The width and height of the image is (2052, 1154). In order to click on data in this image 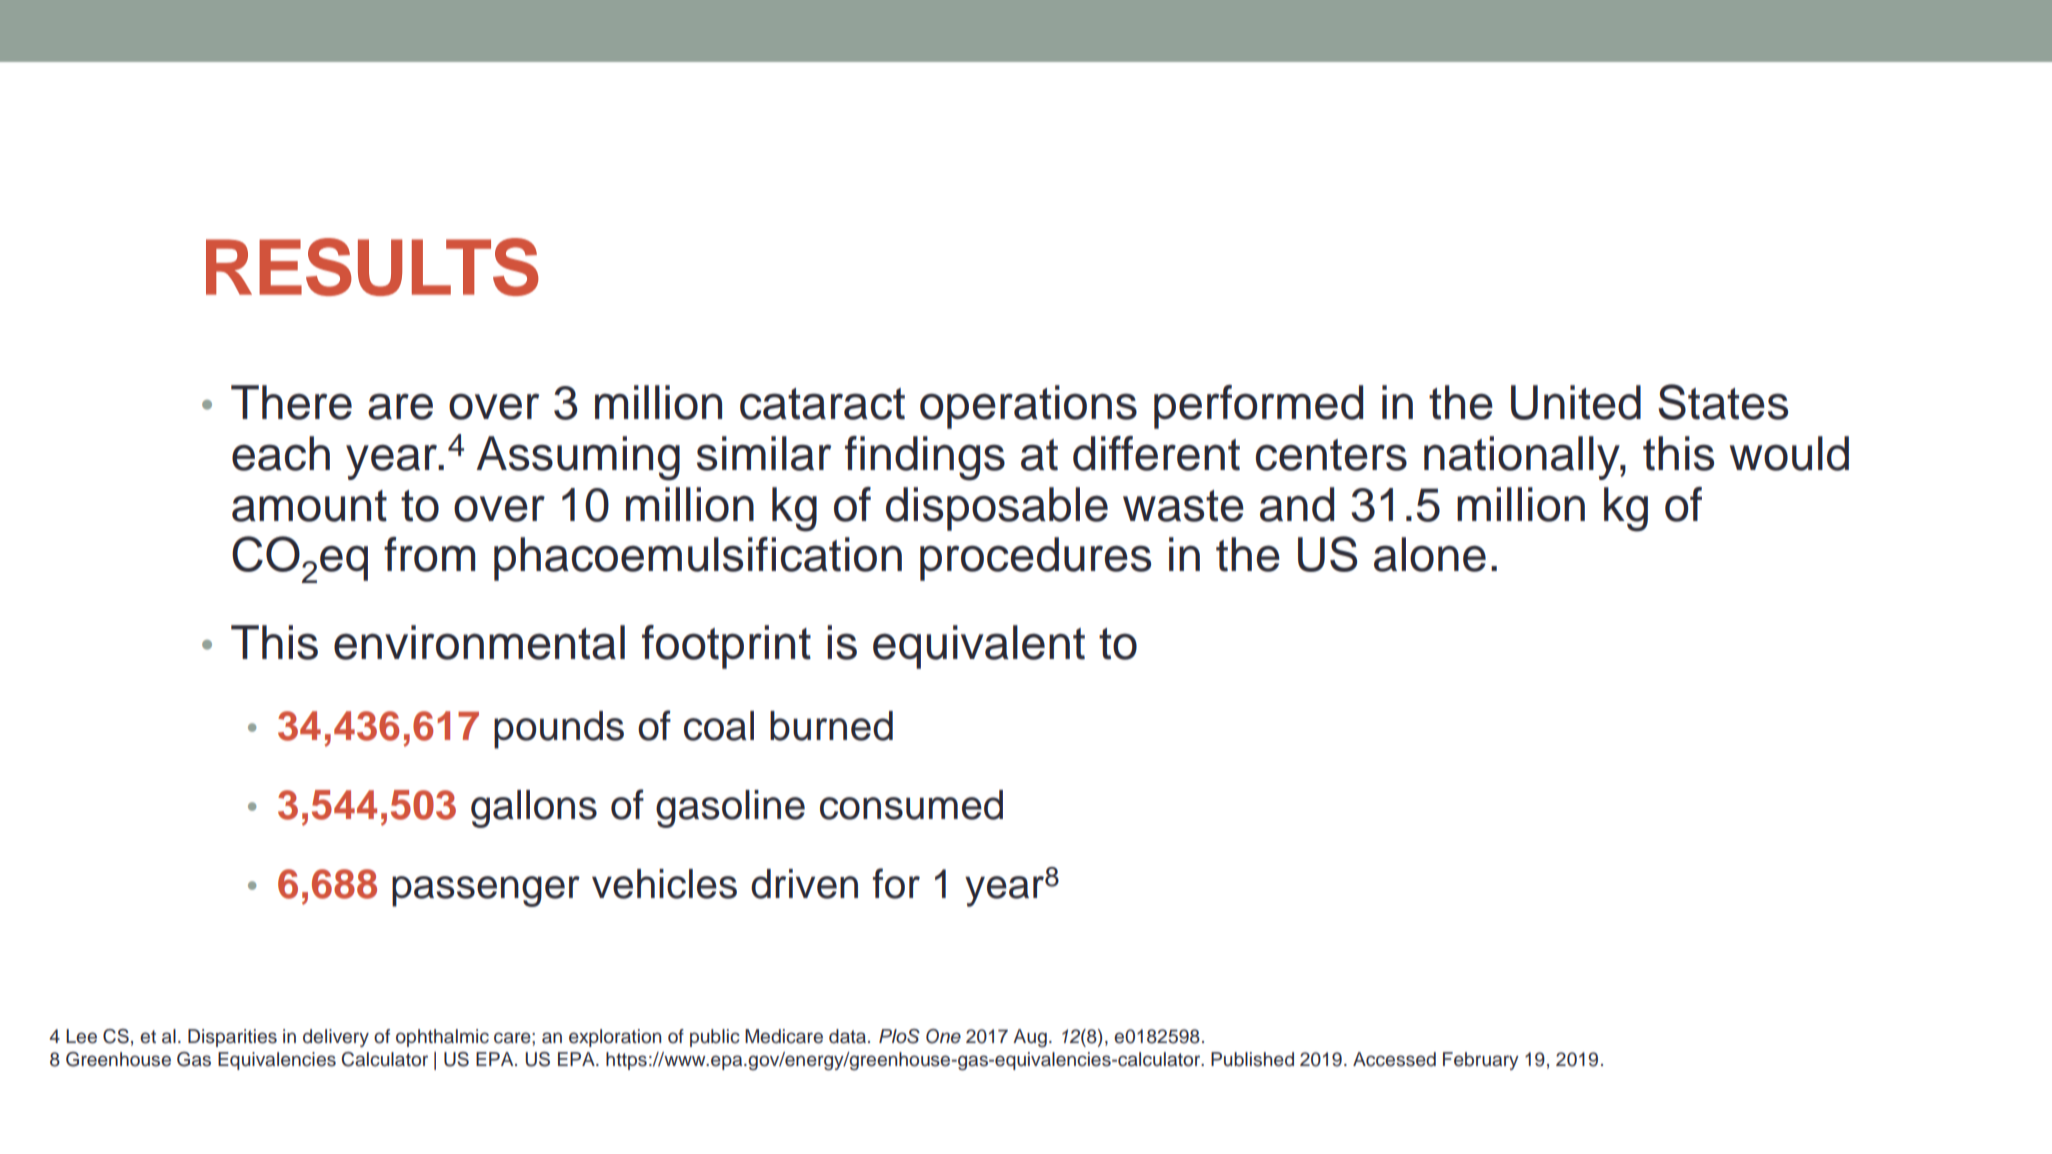, I will do `click(847, 1036)`.
